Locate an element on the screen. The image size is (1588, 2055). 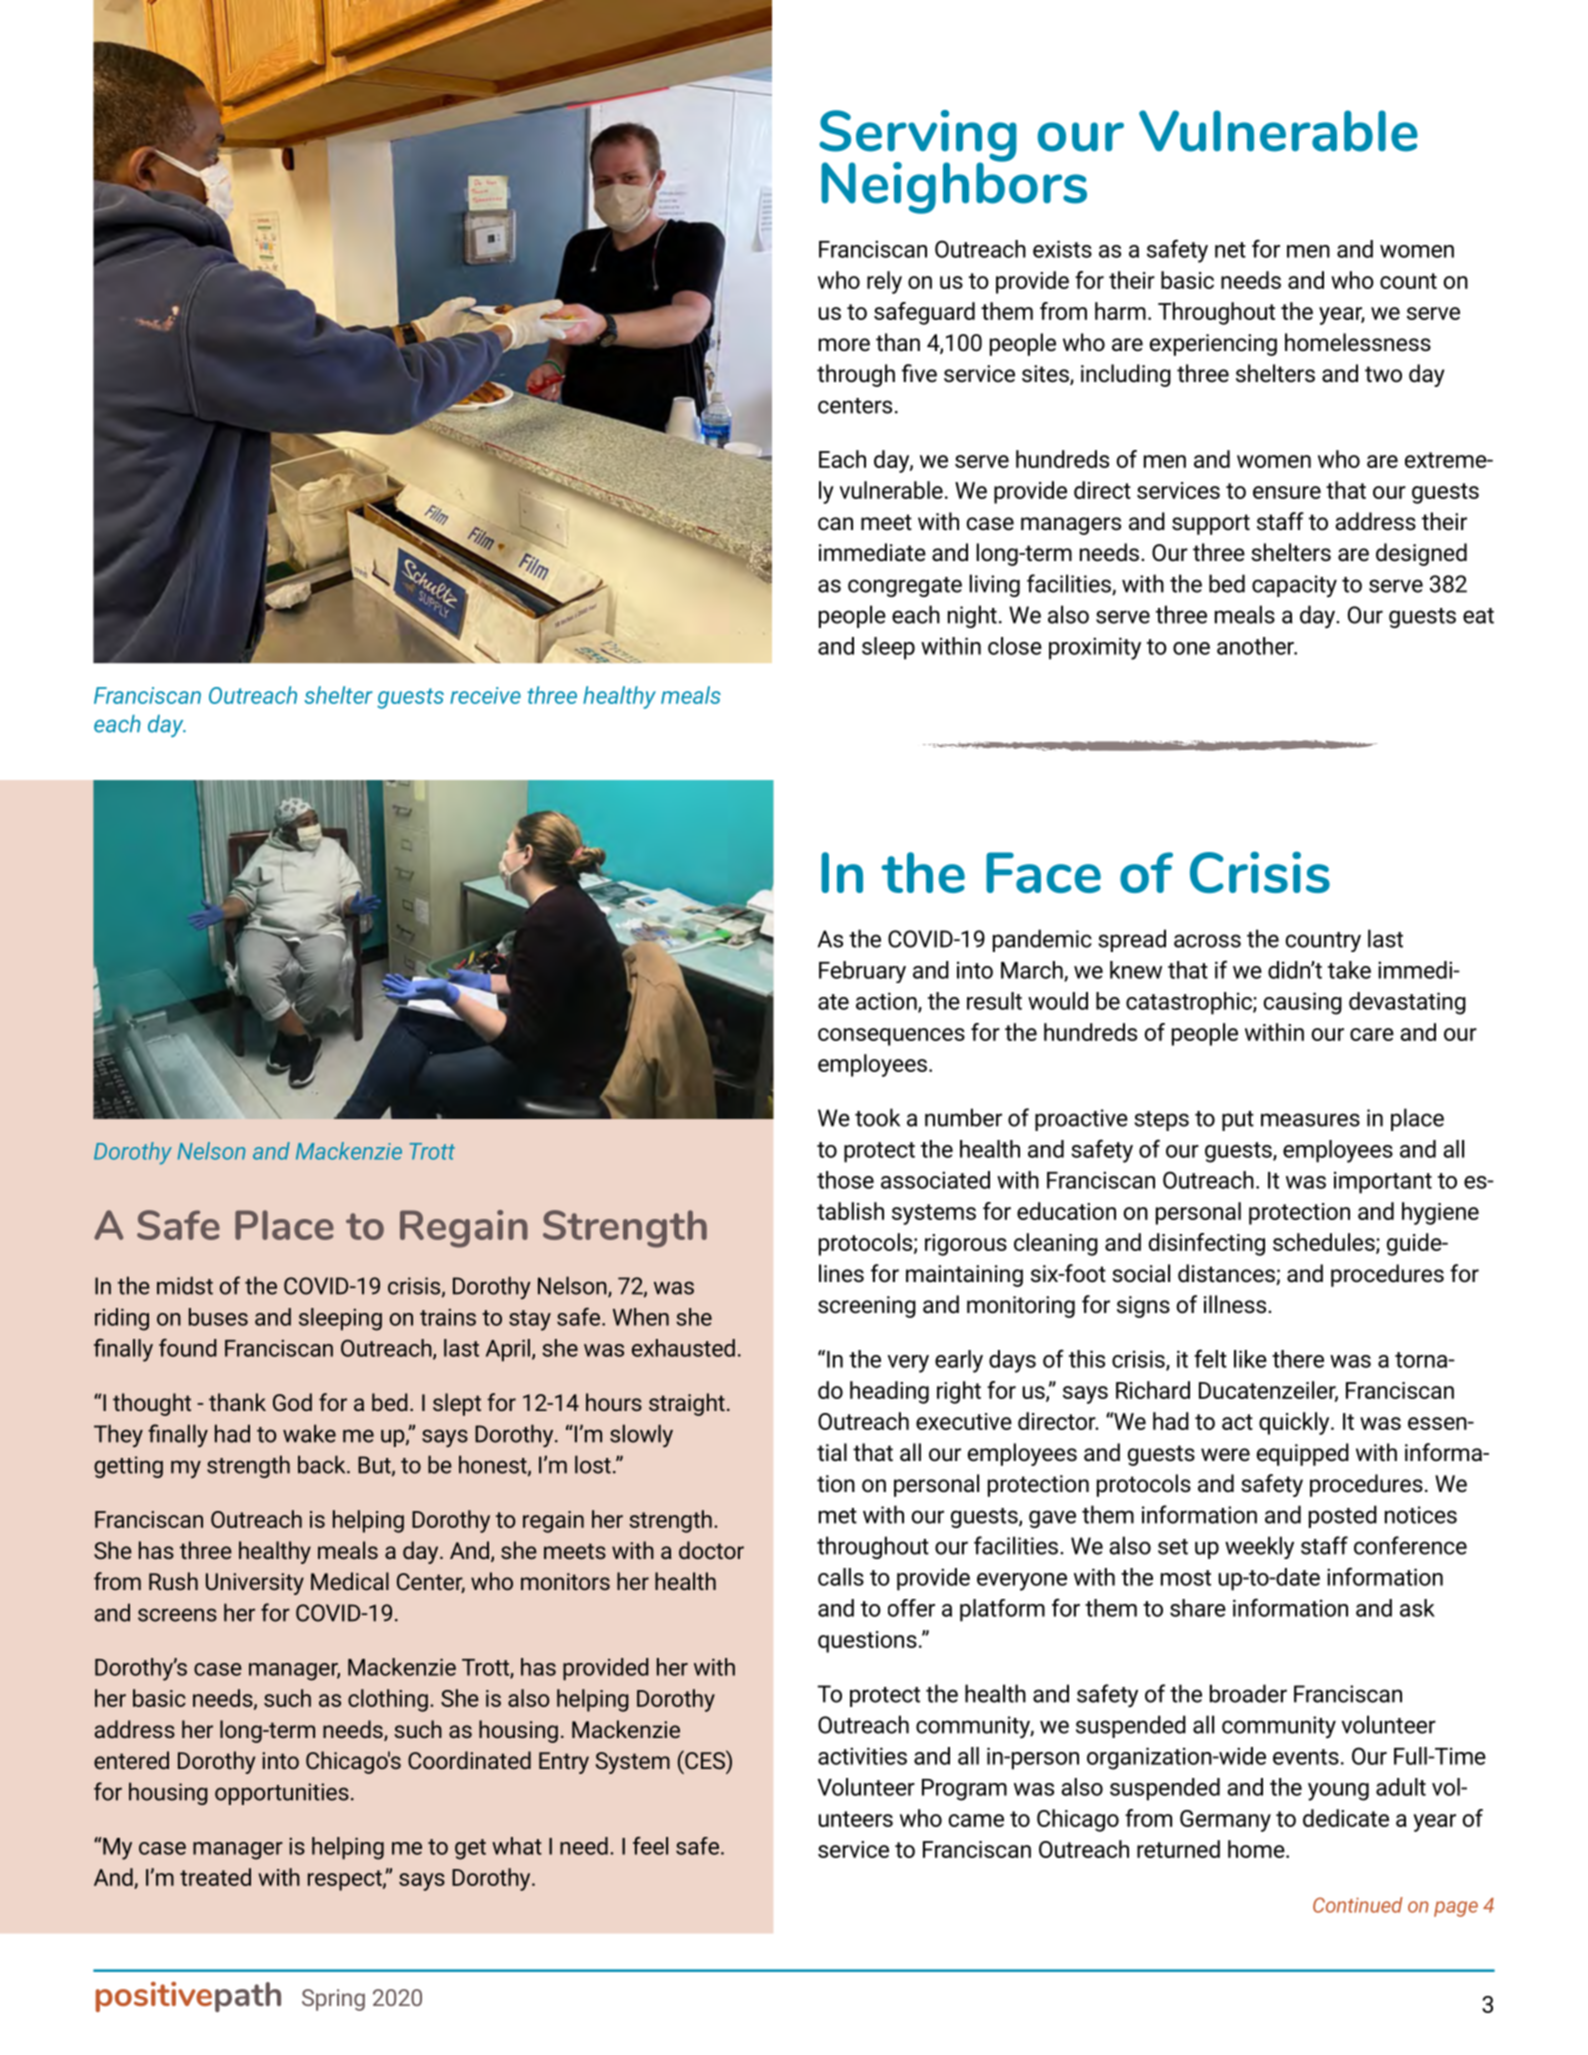
Serving is located at coordinates (918, 137).
